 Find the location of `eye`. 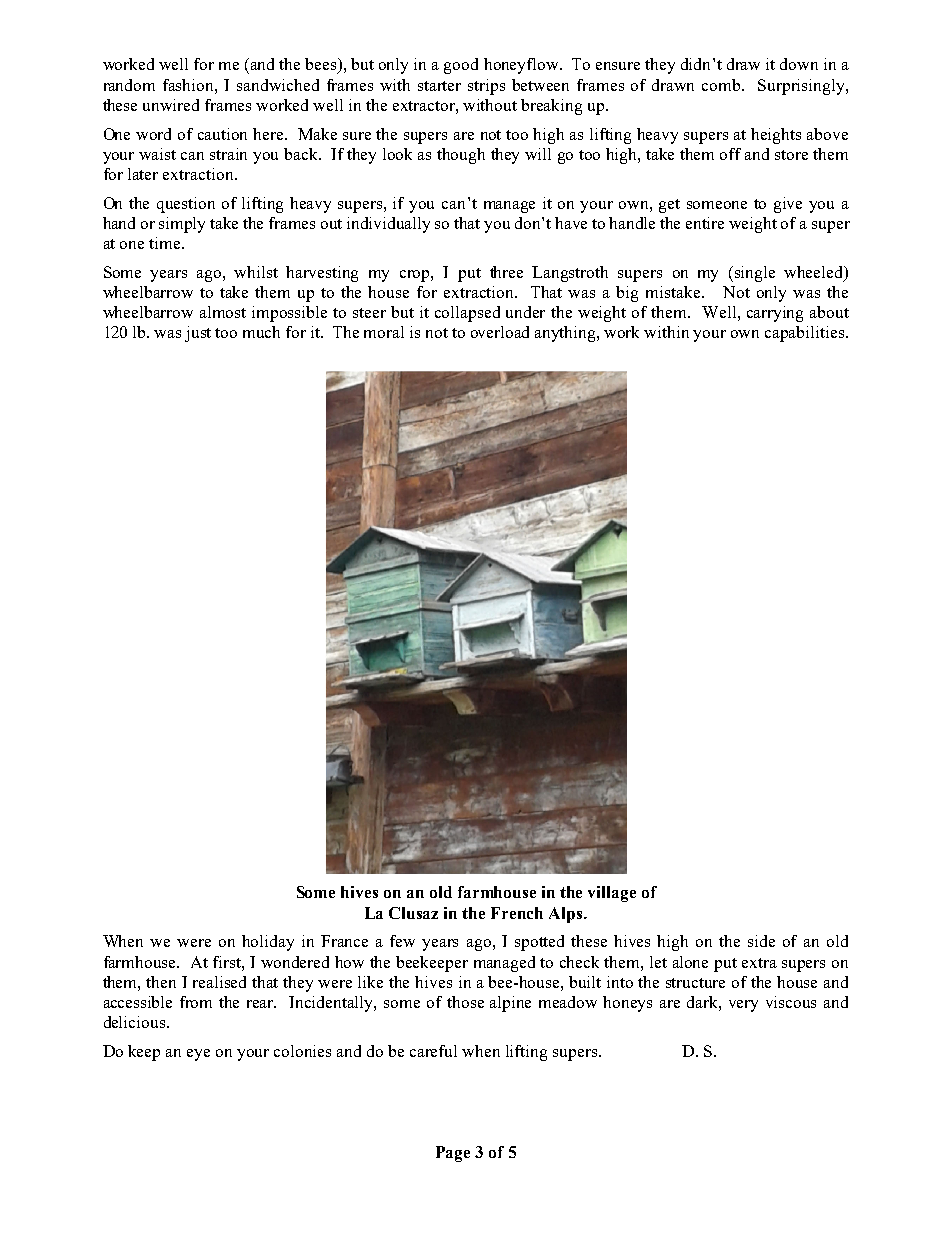

eye is located at coordinates (198, 1055).
